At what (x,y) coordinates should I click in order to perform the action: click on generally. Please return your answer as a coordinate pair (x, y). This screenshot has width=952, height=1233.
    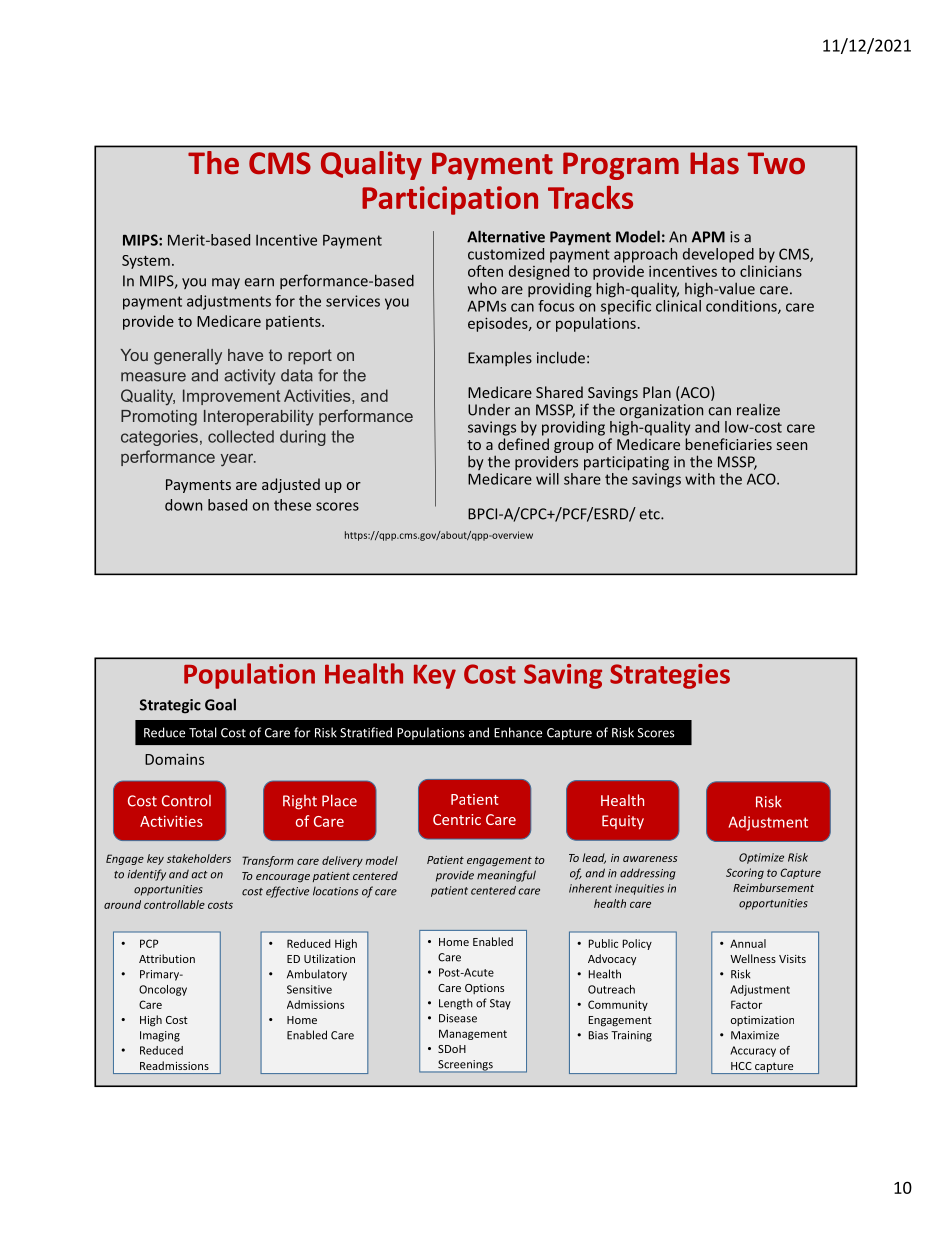
    Looking at the image, I should click on (188, 357).
